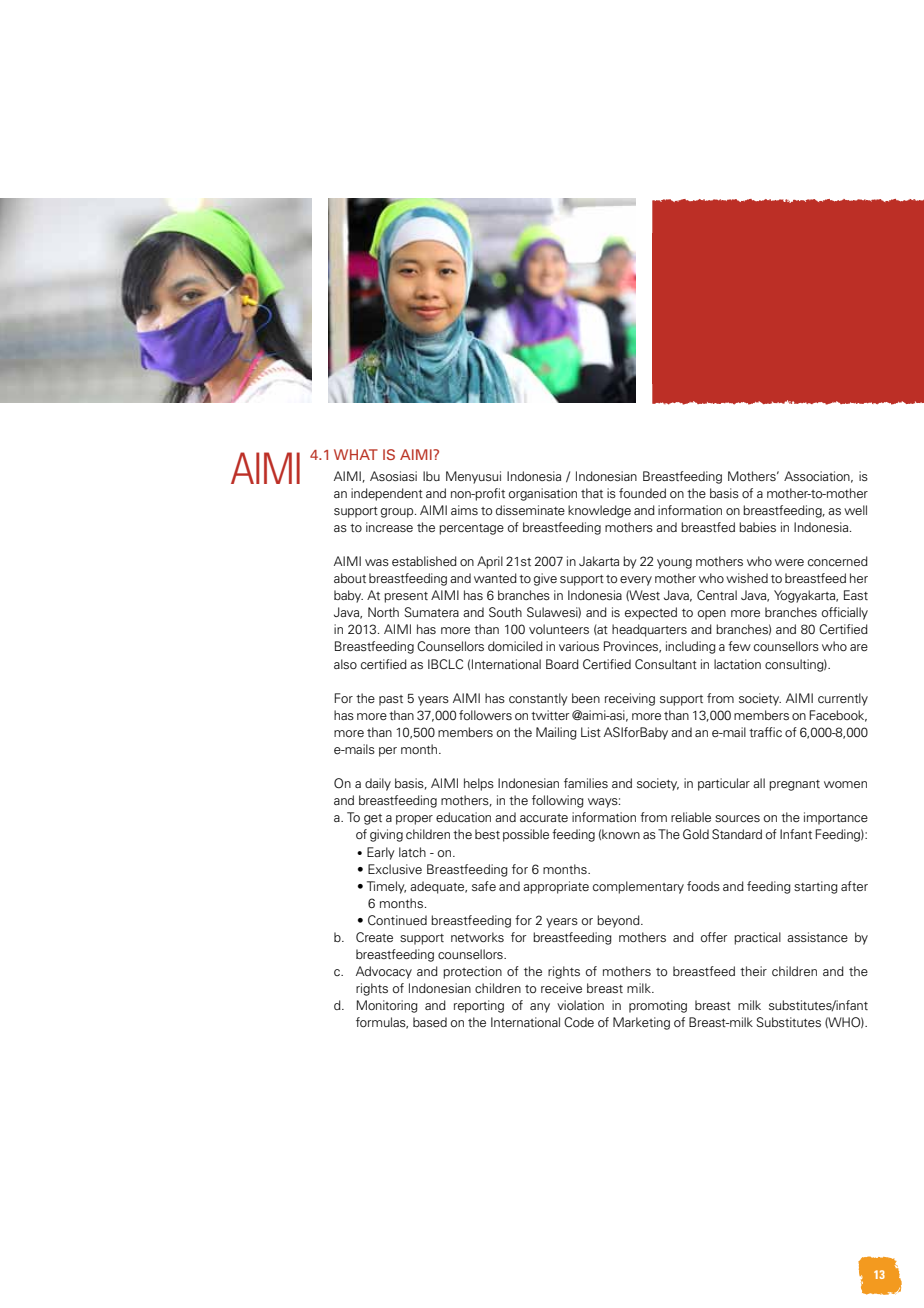  I want to click on that, so click(592, 493).
